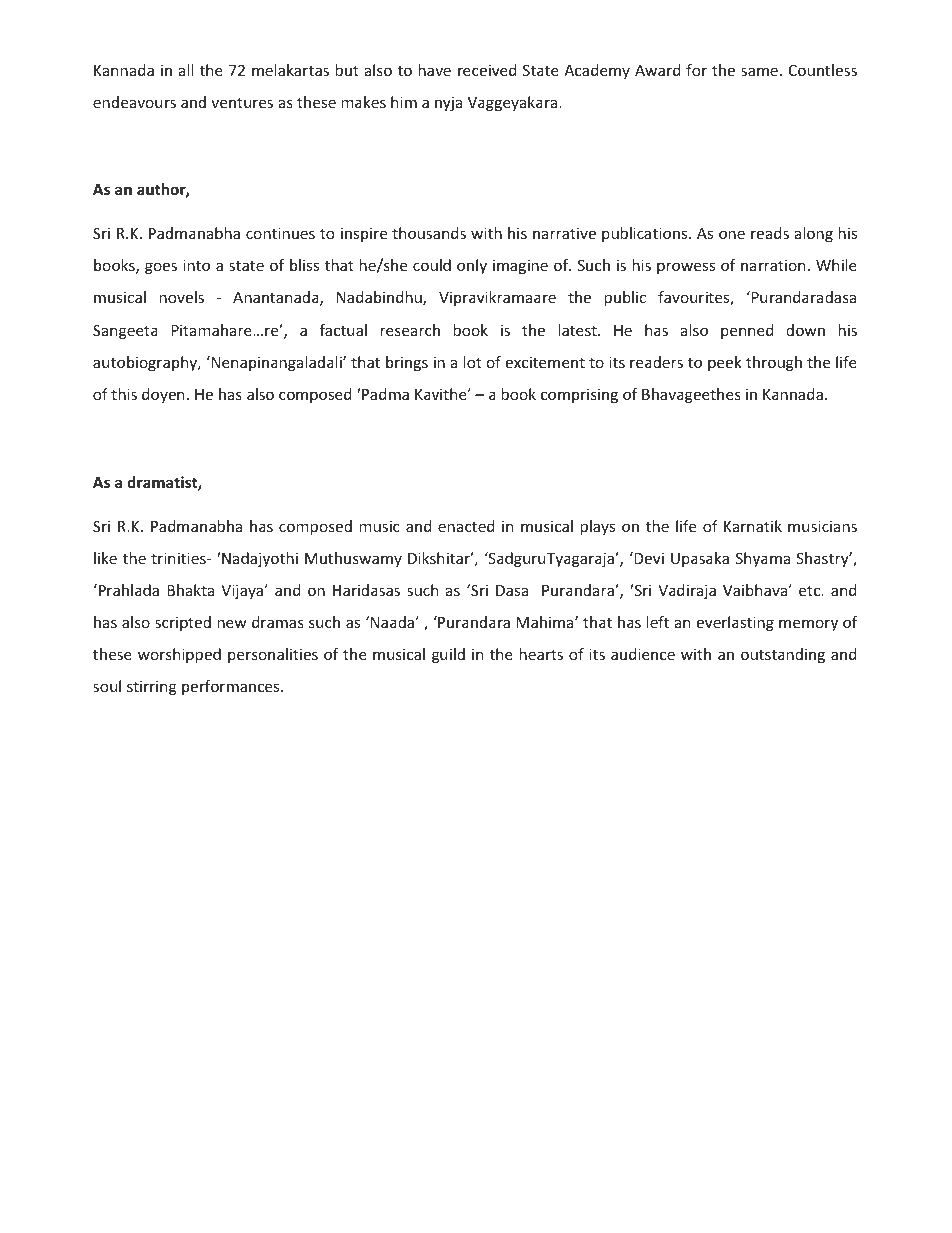  What do you see at coordinates (648, 558) in the document?
I see `Devi` at bounding box center [648, 558].
